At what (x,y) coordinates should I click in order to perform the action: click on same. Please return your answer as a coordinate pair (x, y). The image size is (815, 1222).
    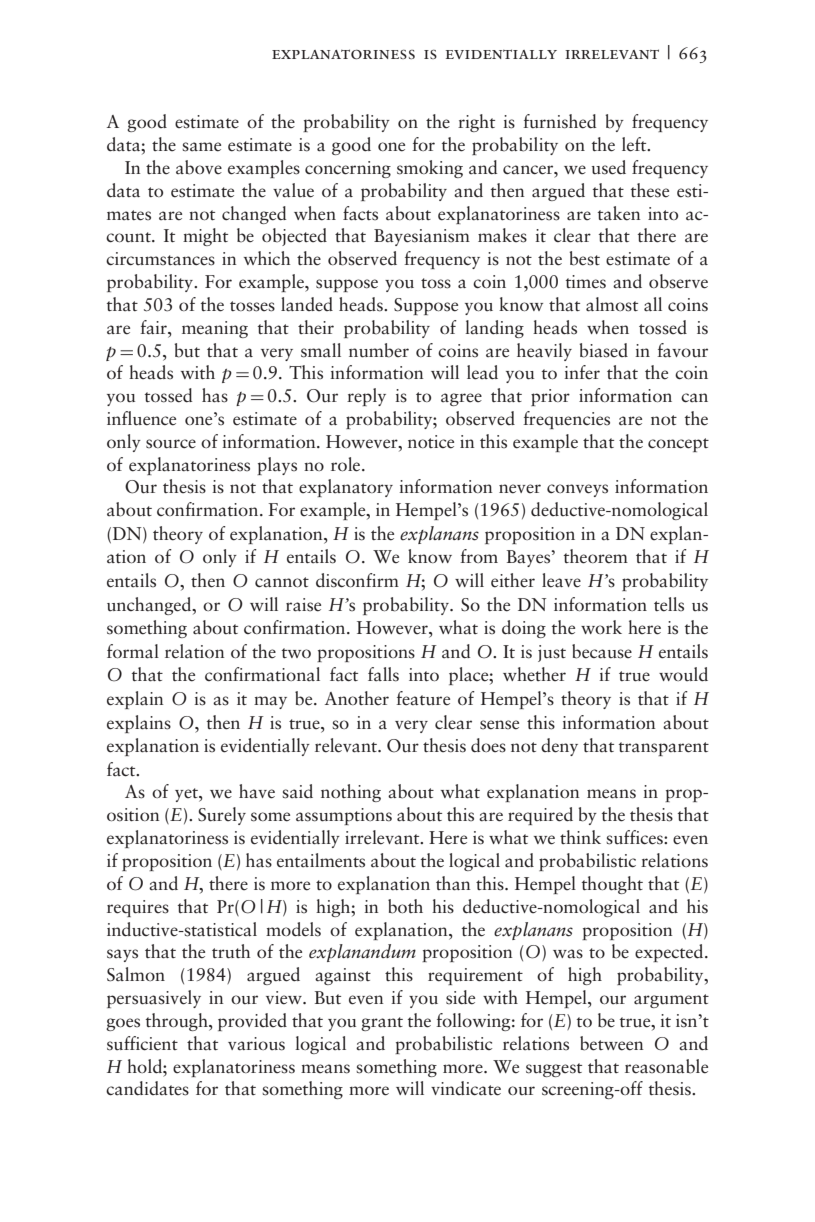
    Looking at the image, I should click on (201, 147).
